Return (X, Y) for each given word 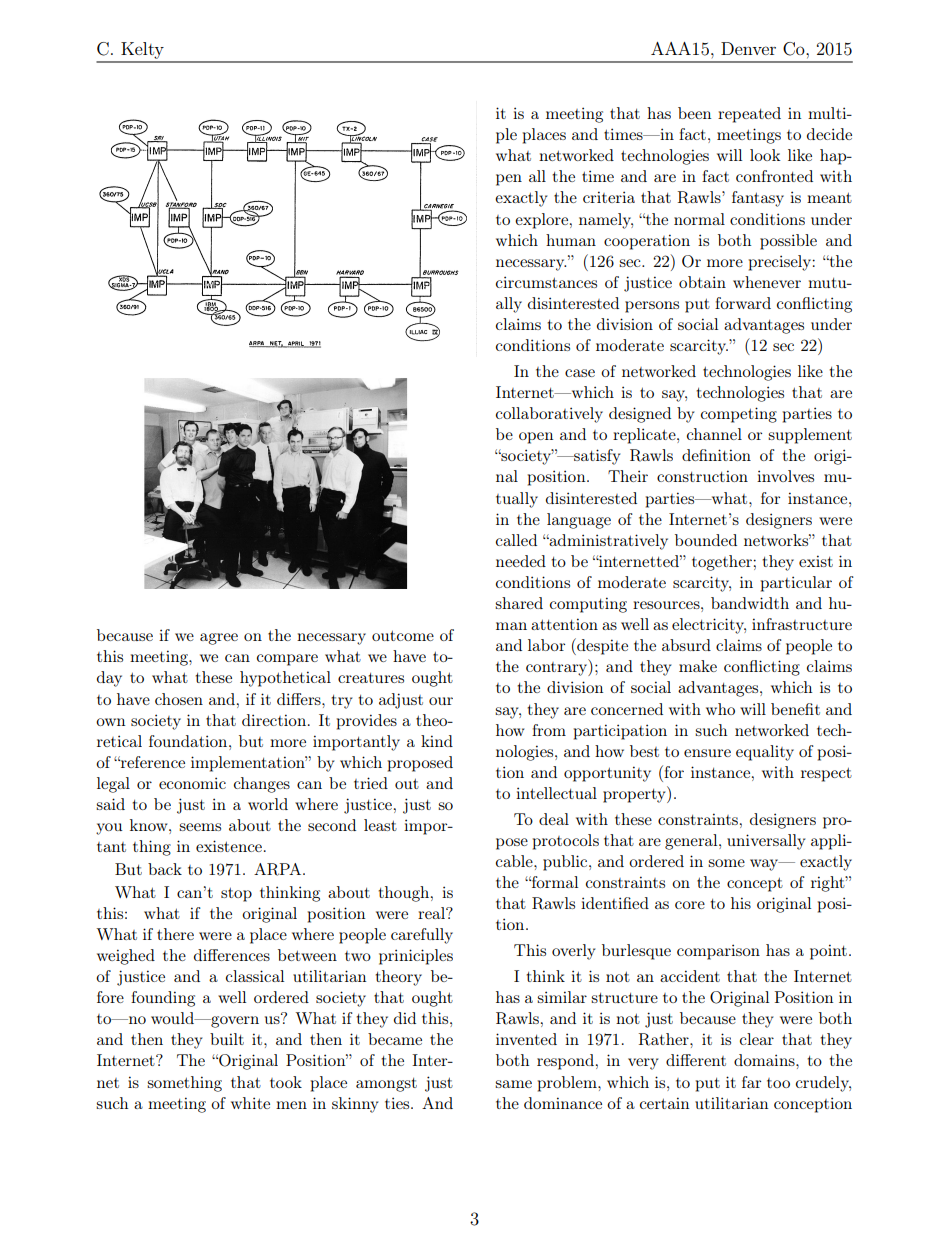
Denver (748, 48)
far (751, 1082)
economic (192, 783)
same (513, 1084)
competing (739, 415)
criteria (609, 197)
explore (543, 221)
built (227, 1039)
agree (219, 639)
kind (437, 741)
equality (765, 753)
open (536, 438)
